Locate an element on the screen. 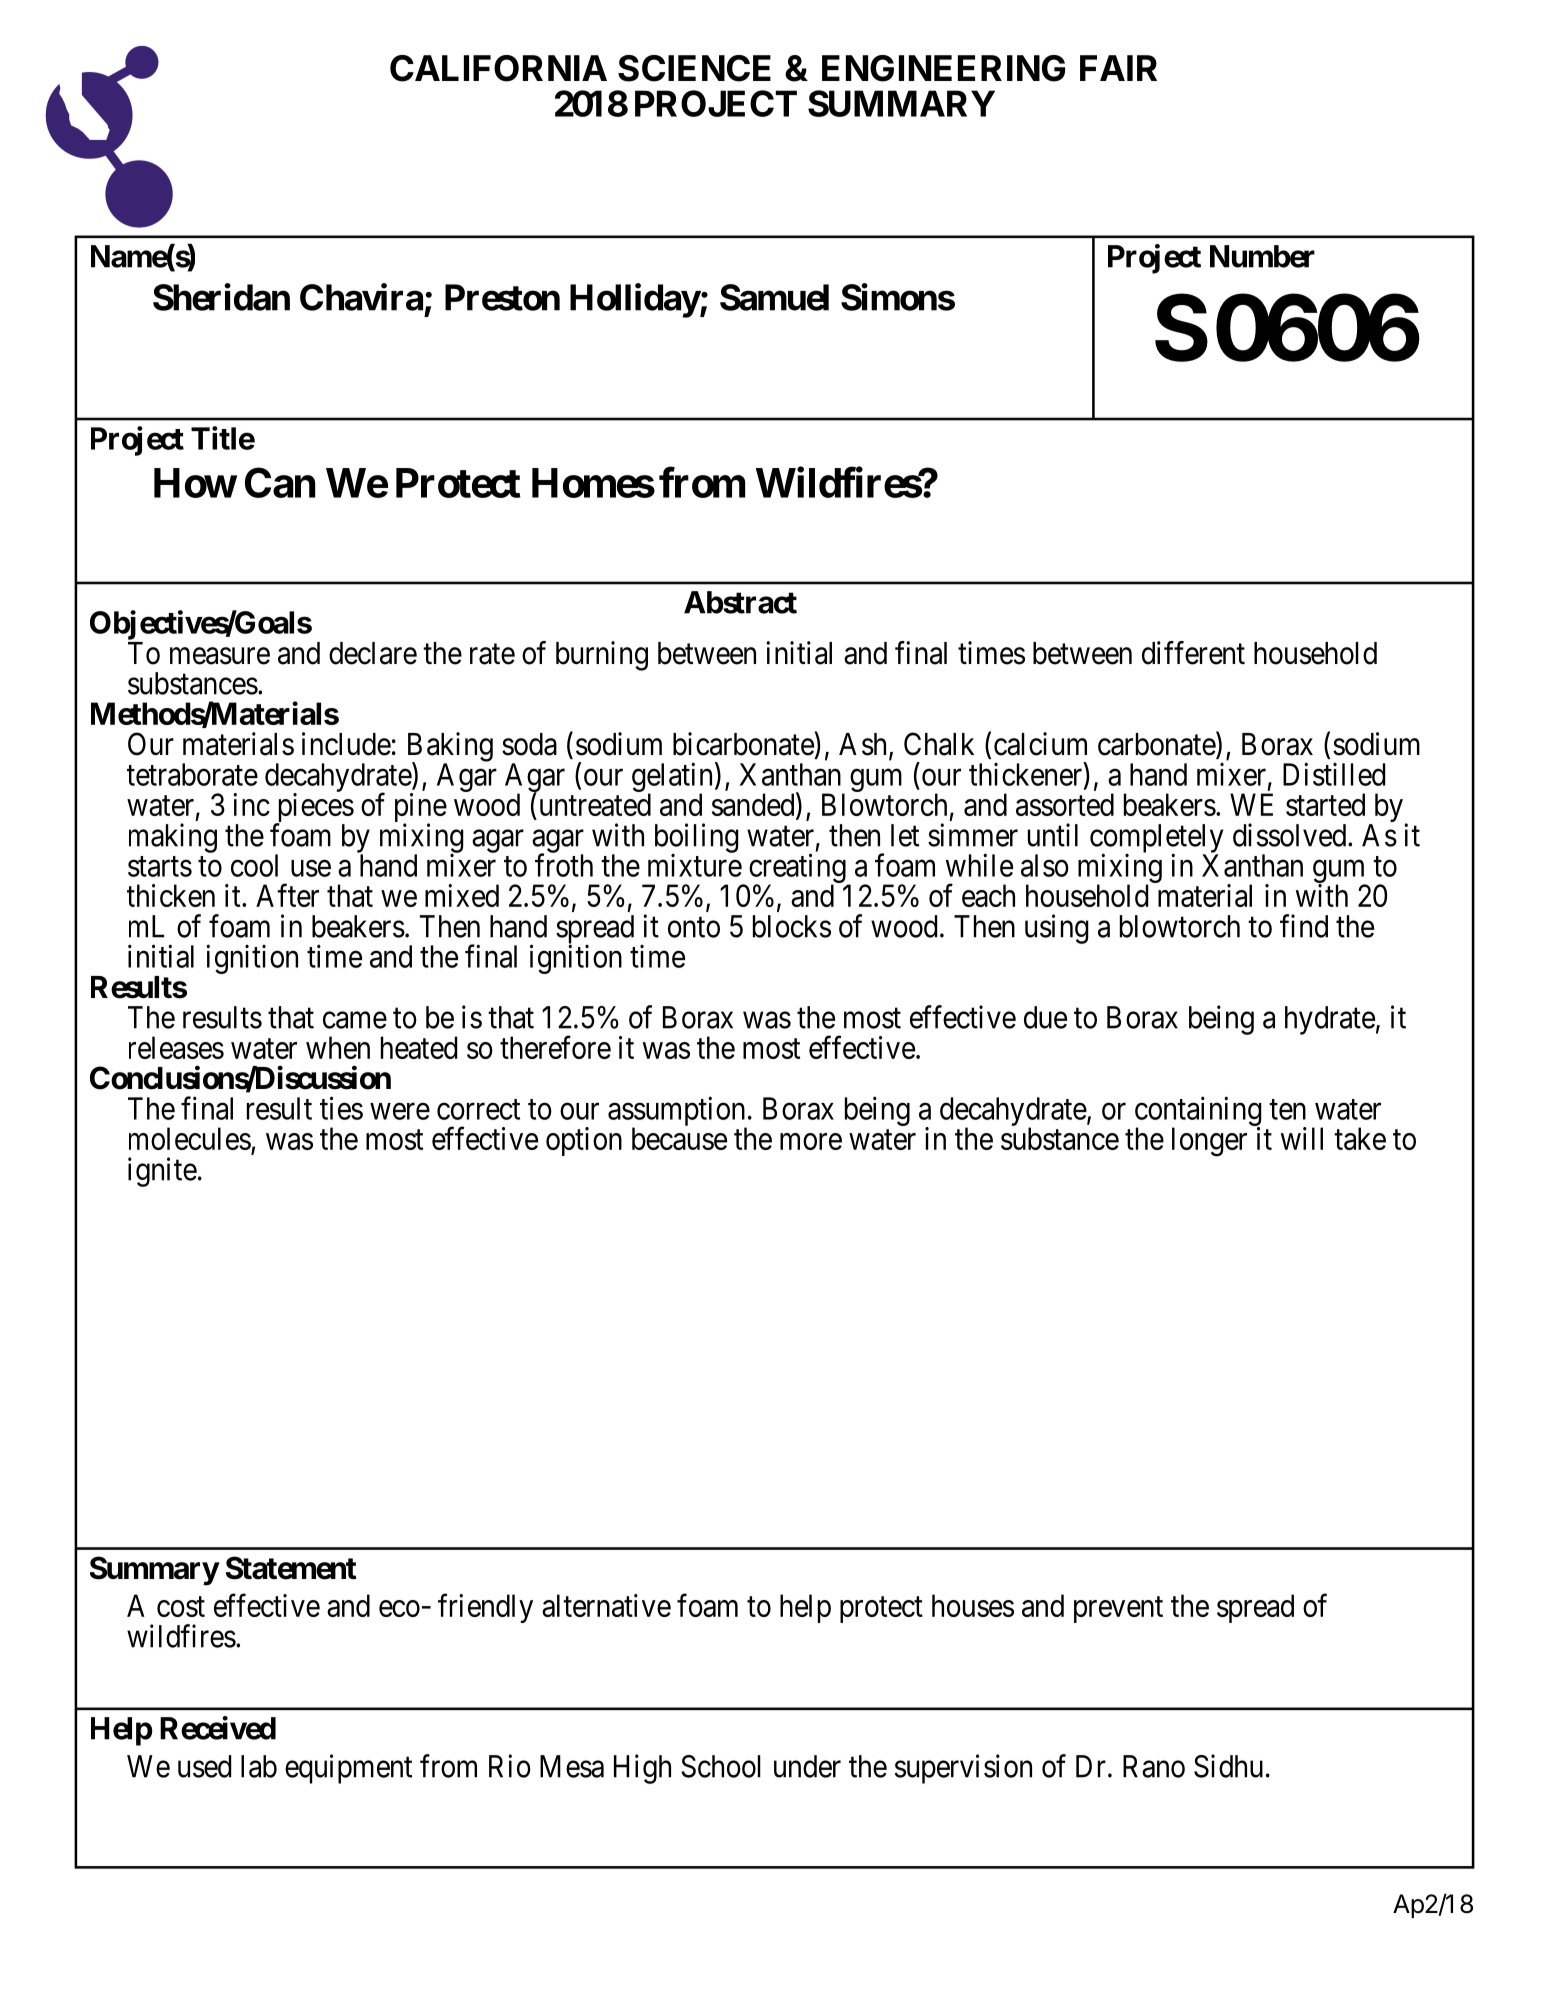  find is located at coordinates (1304, 926).
